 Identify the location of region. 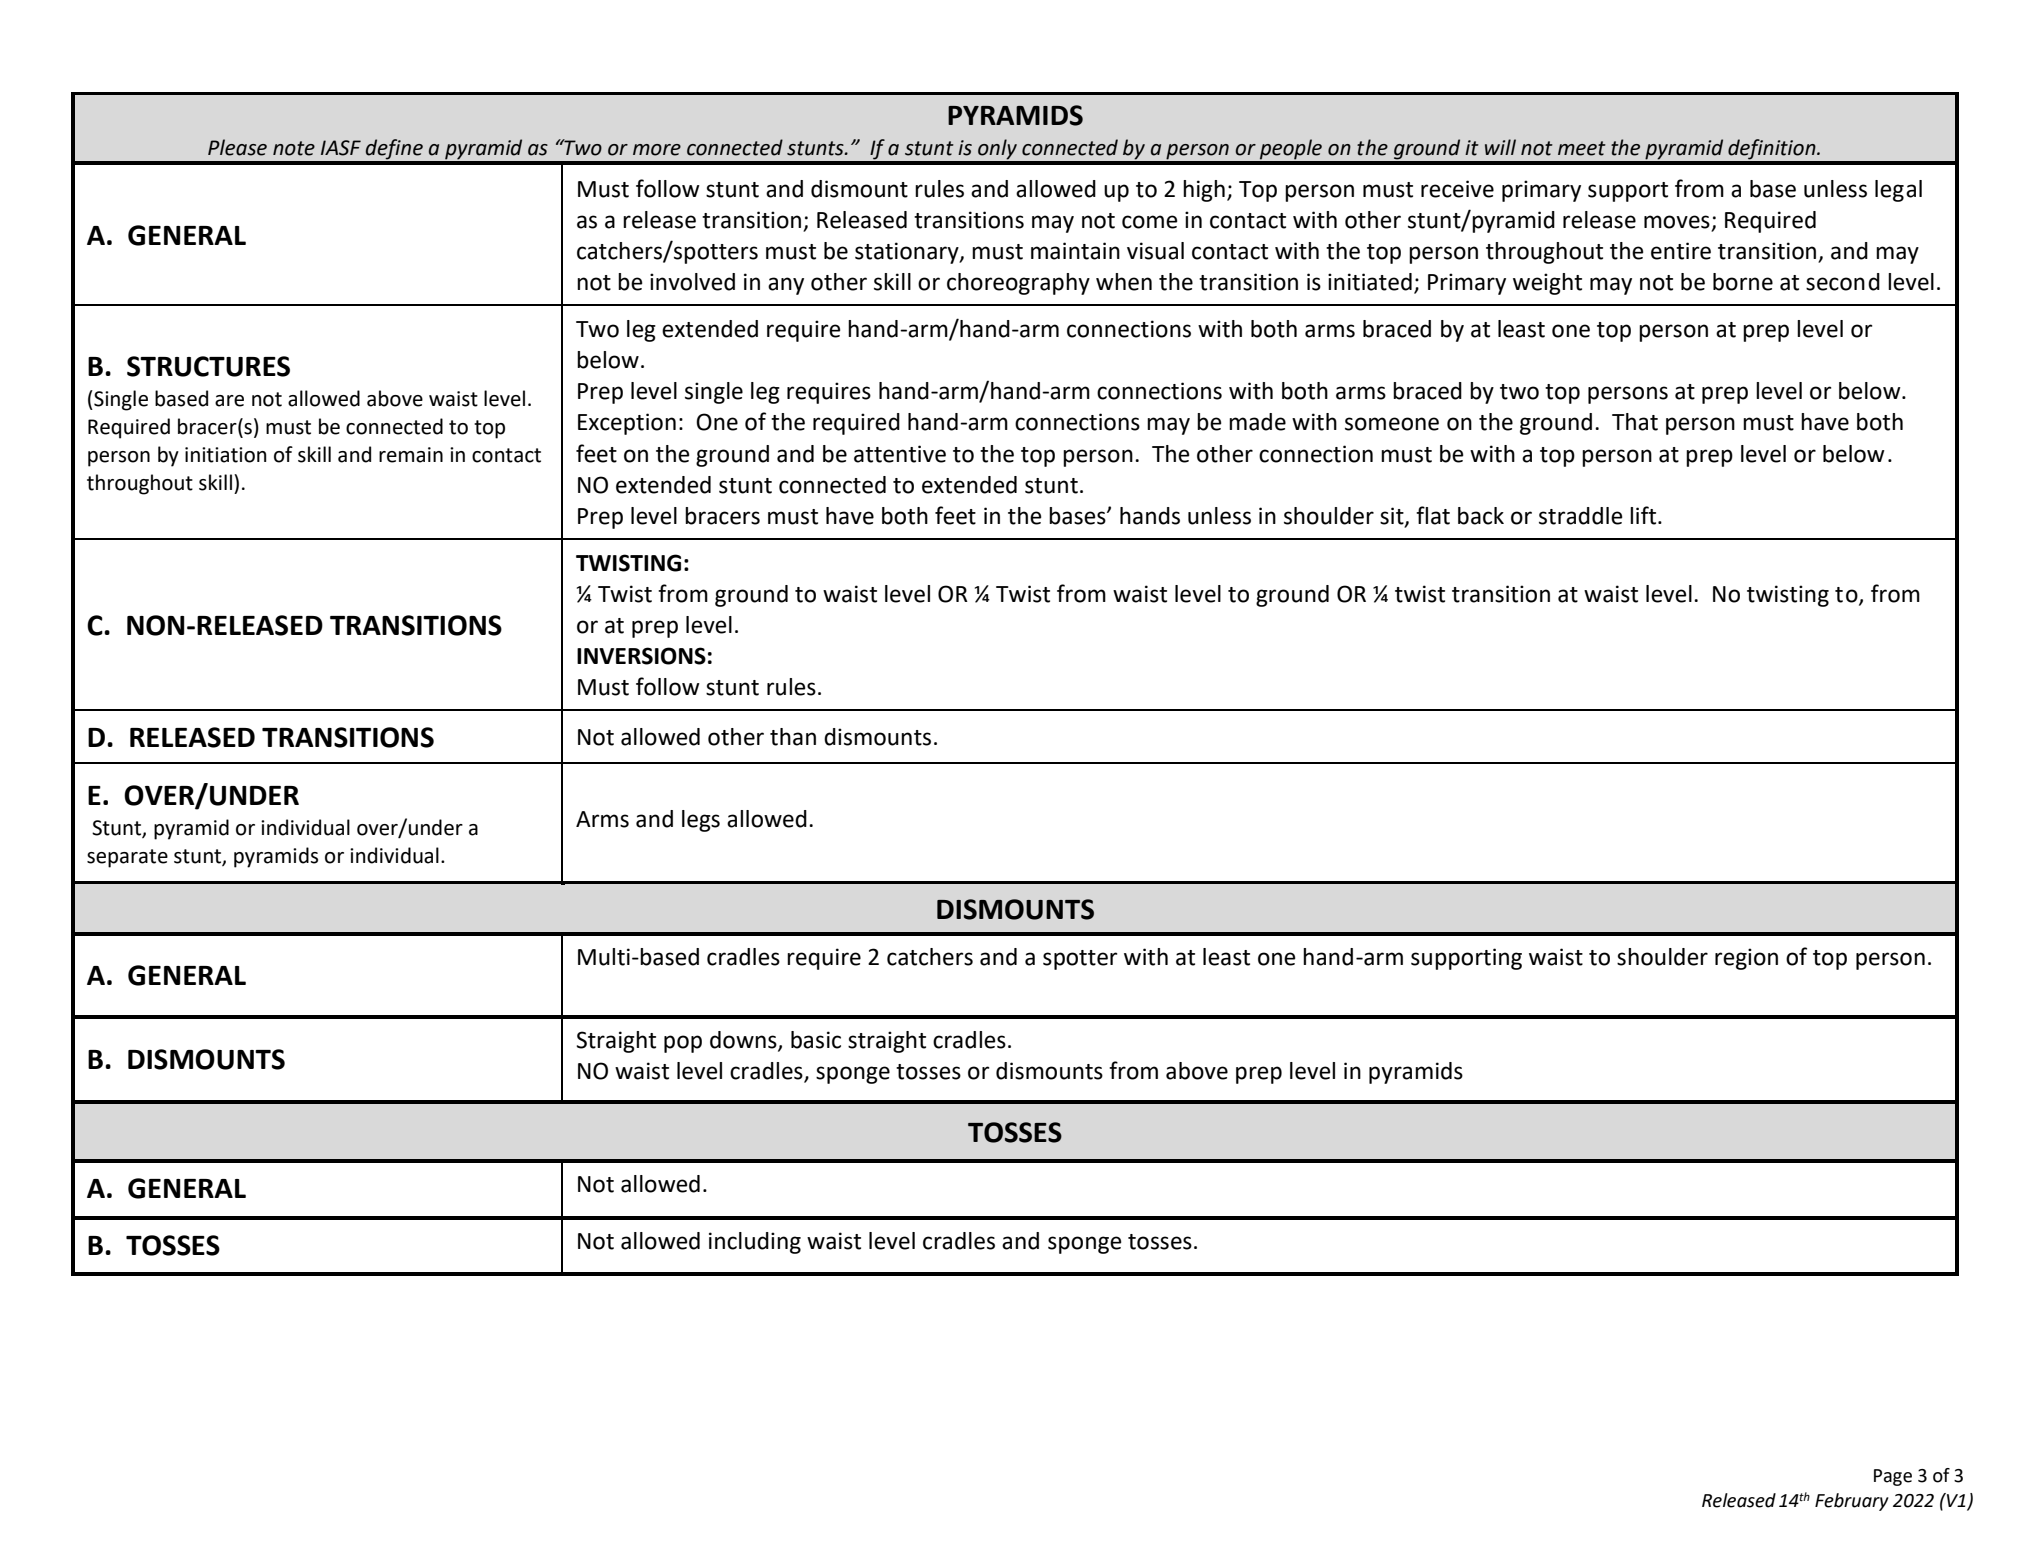
(1746, 959).
